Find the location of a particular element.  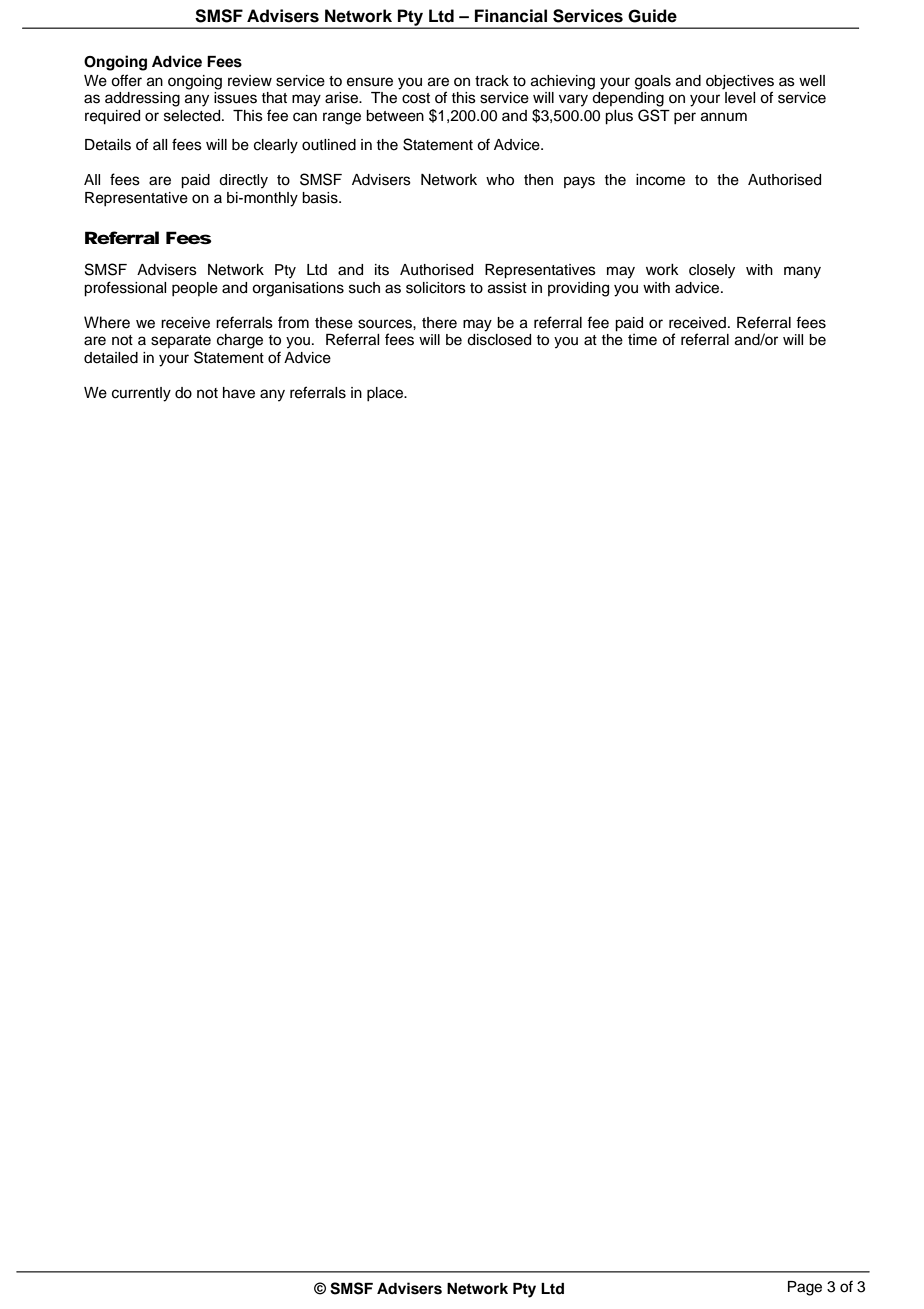

Page is located at coordinates (805, 1288).
